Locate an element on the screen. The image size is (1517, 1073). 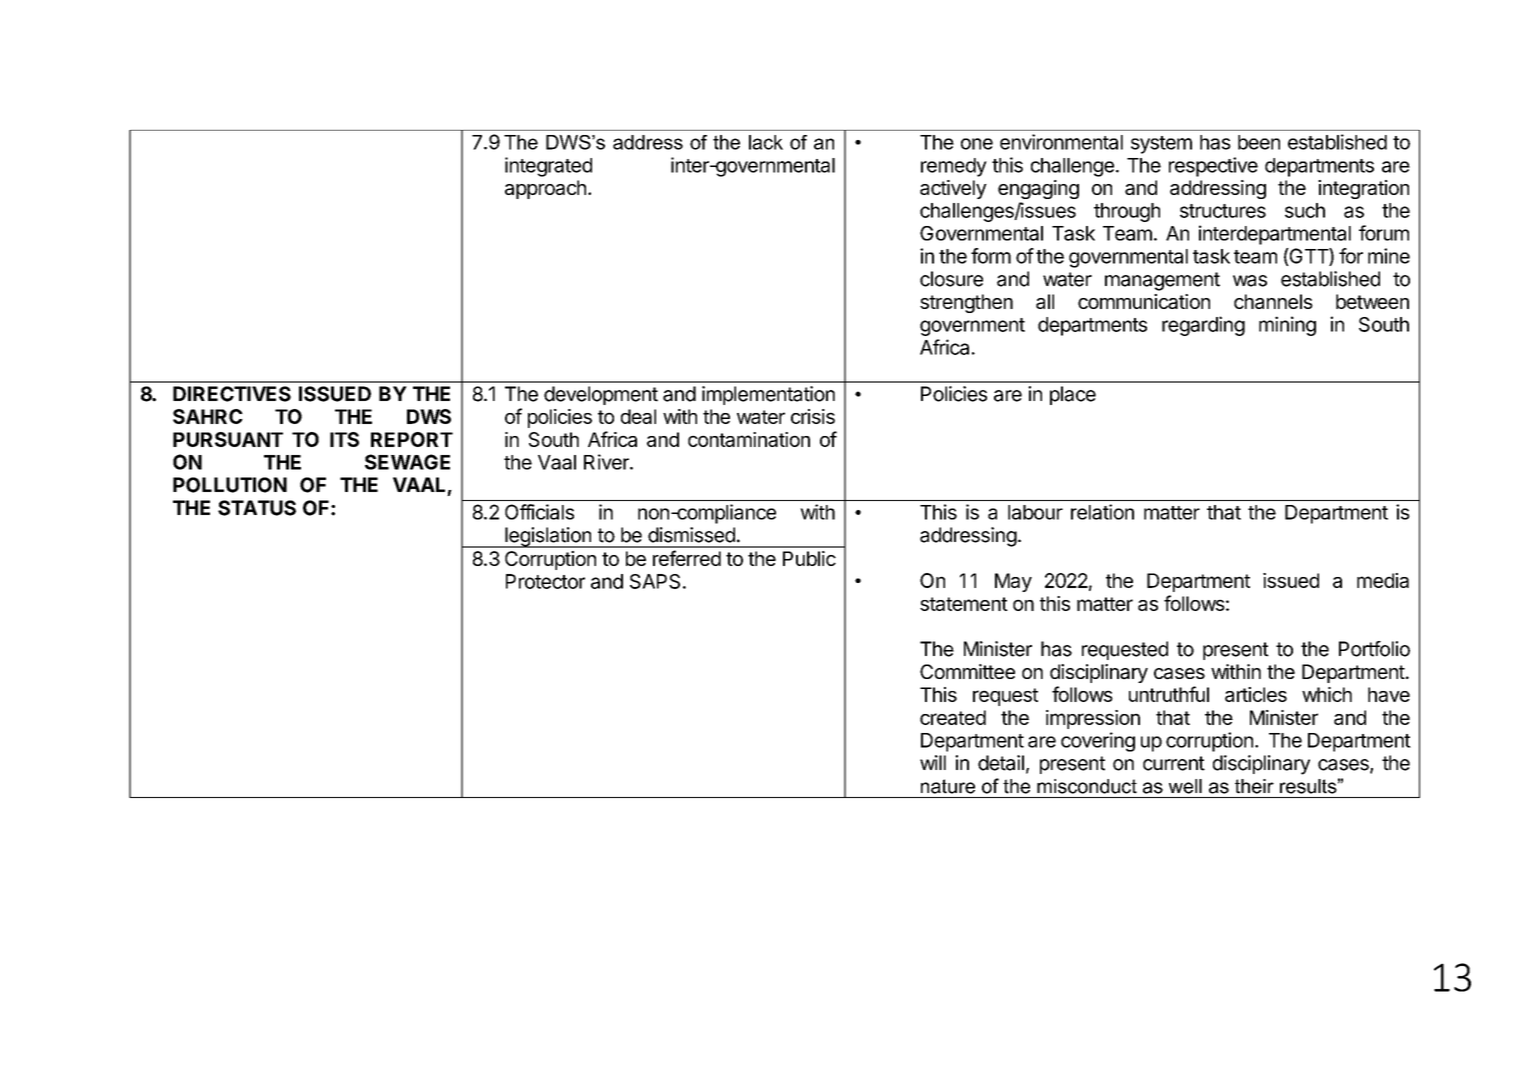
media is located at coordinates (1383, 580).
